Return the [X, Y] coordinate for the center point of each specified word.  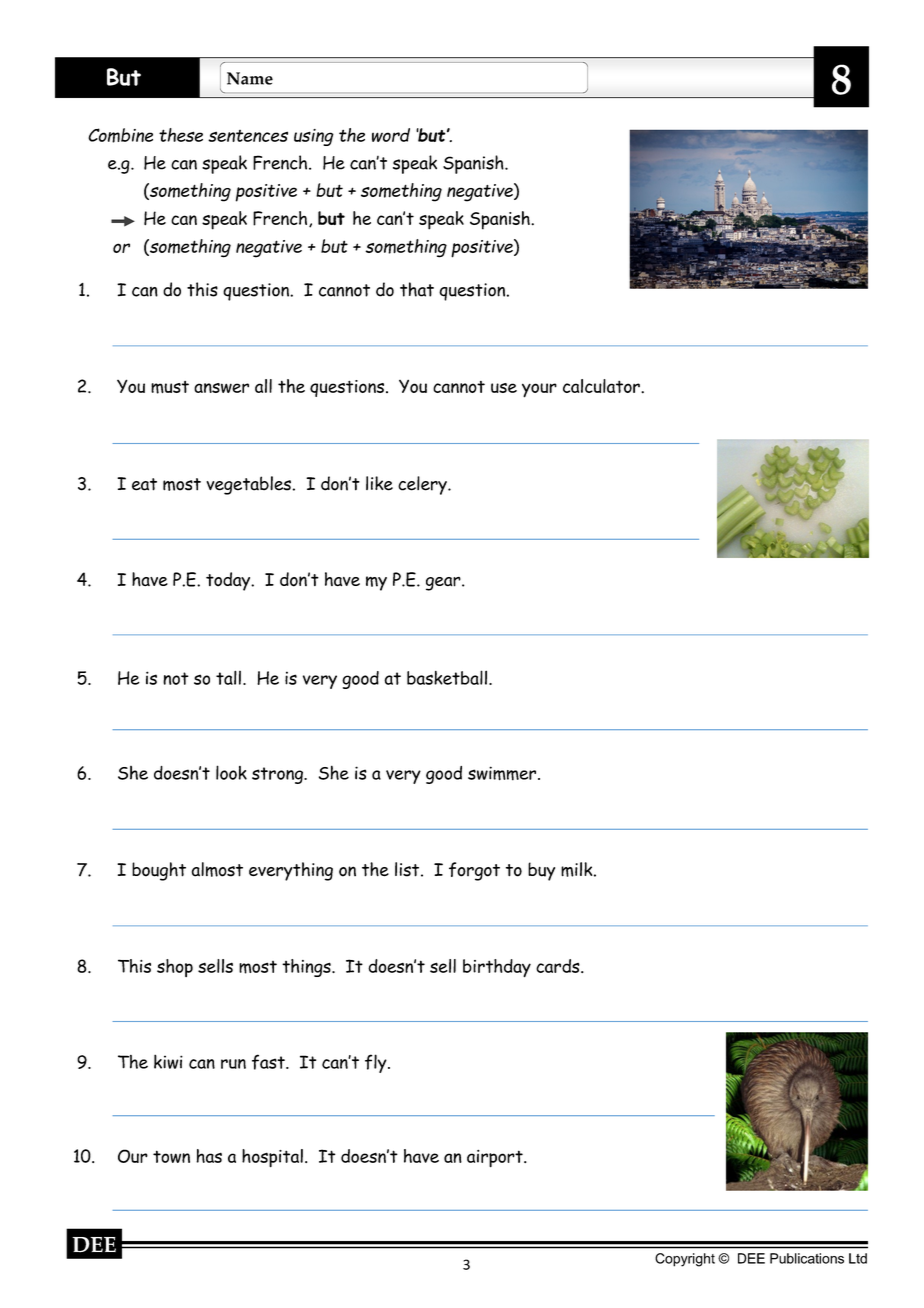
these [181, 135]
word [391, 135]
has [209, 1156]
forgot [474, 871]
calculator [602, 386]
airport [496, 1159]
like [379, 483]
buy [541, 871]
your [539, 390]
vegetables [249, 485]
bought [159, 871]
